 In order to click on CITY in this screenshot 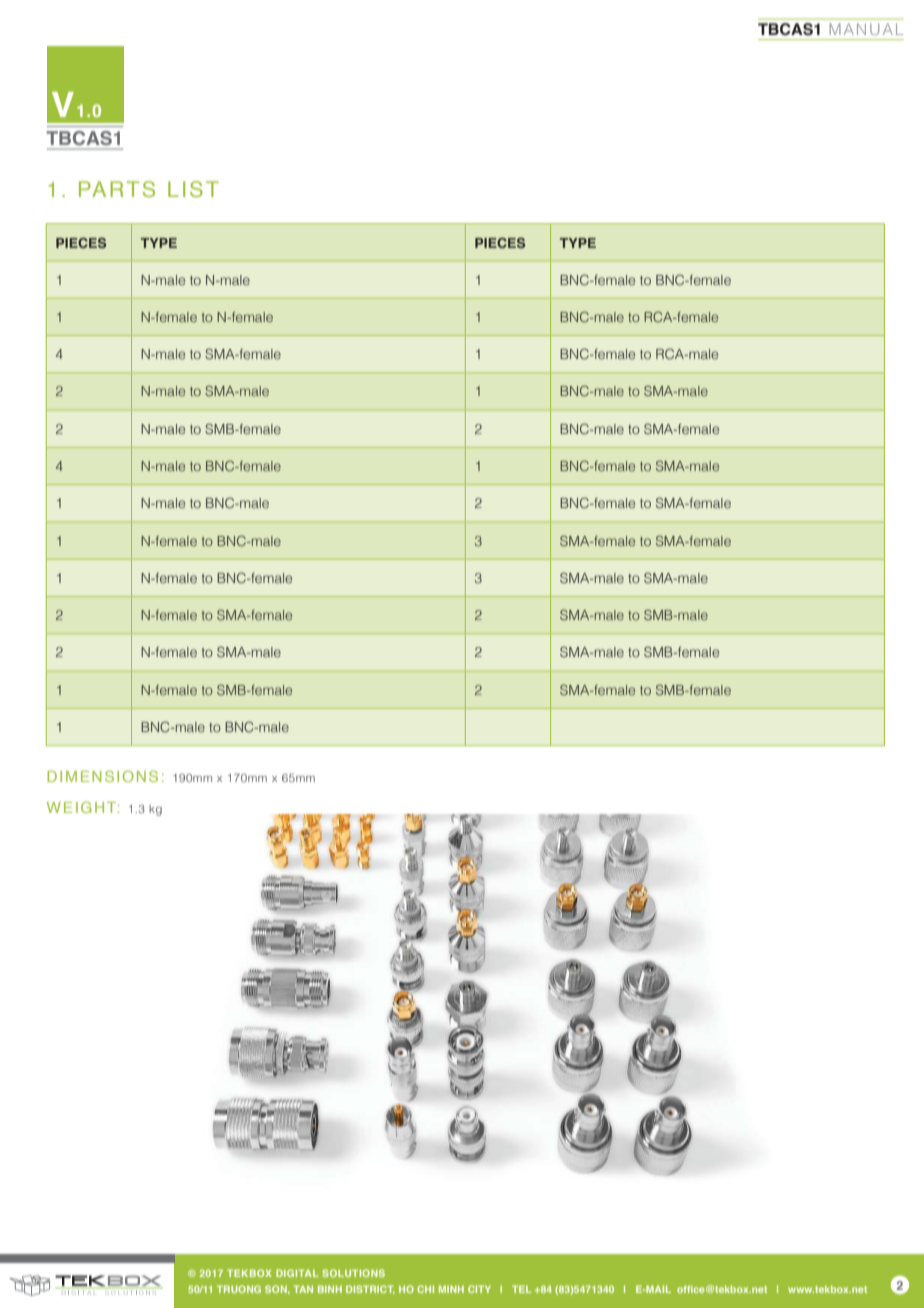, I will do `click(479, 1289)`.
